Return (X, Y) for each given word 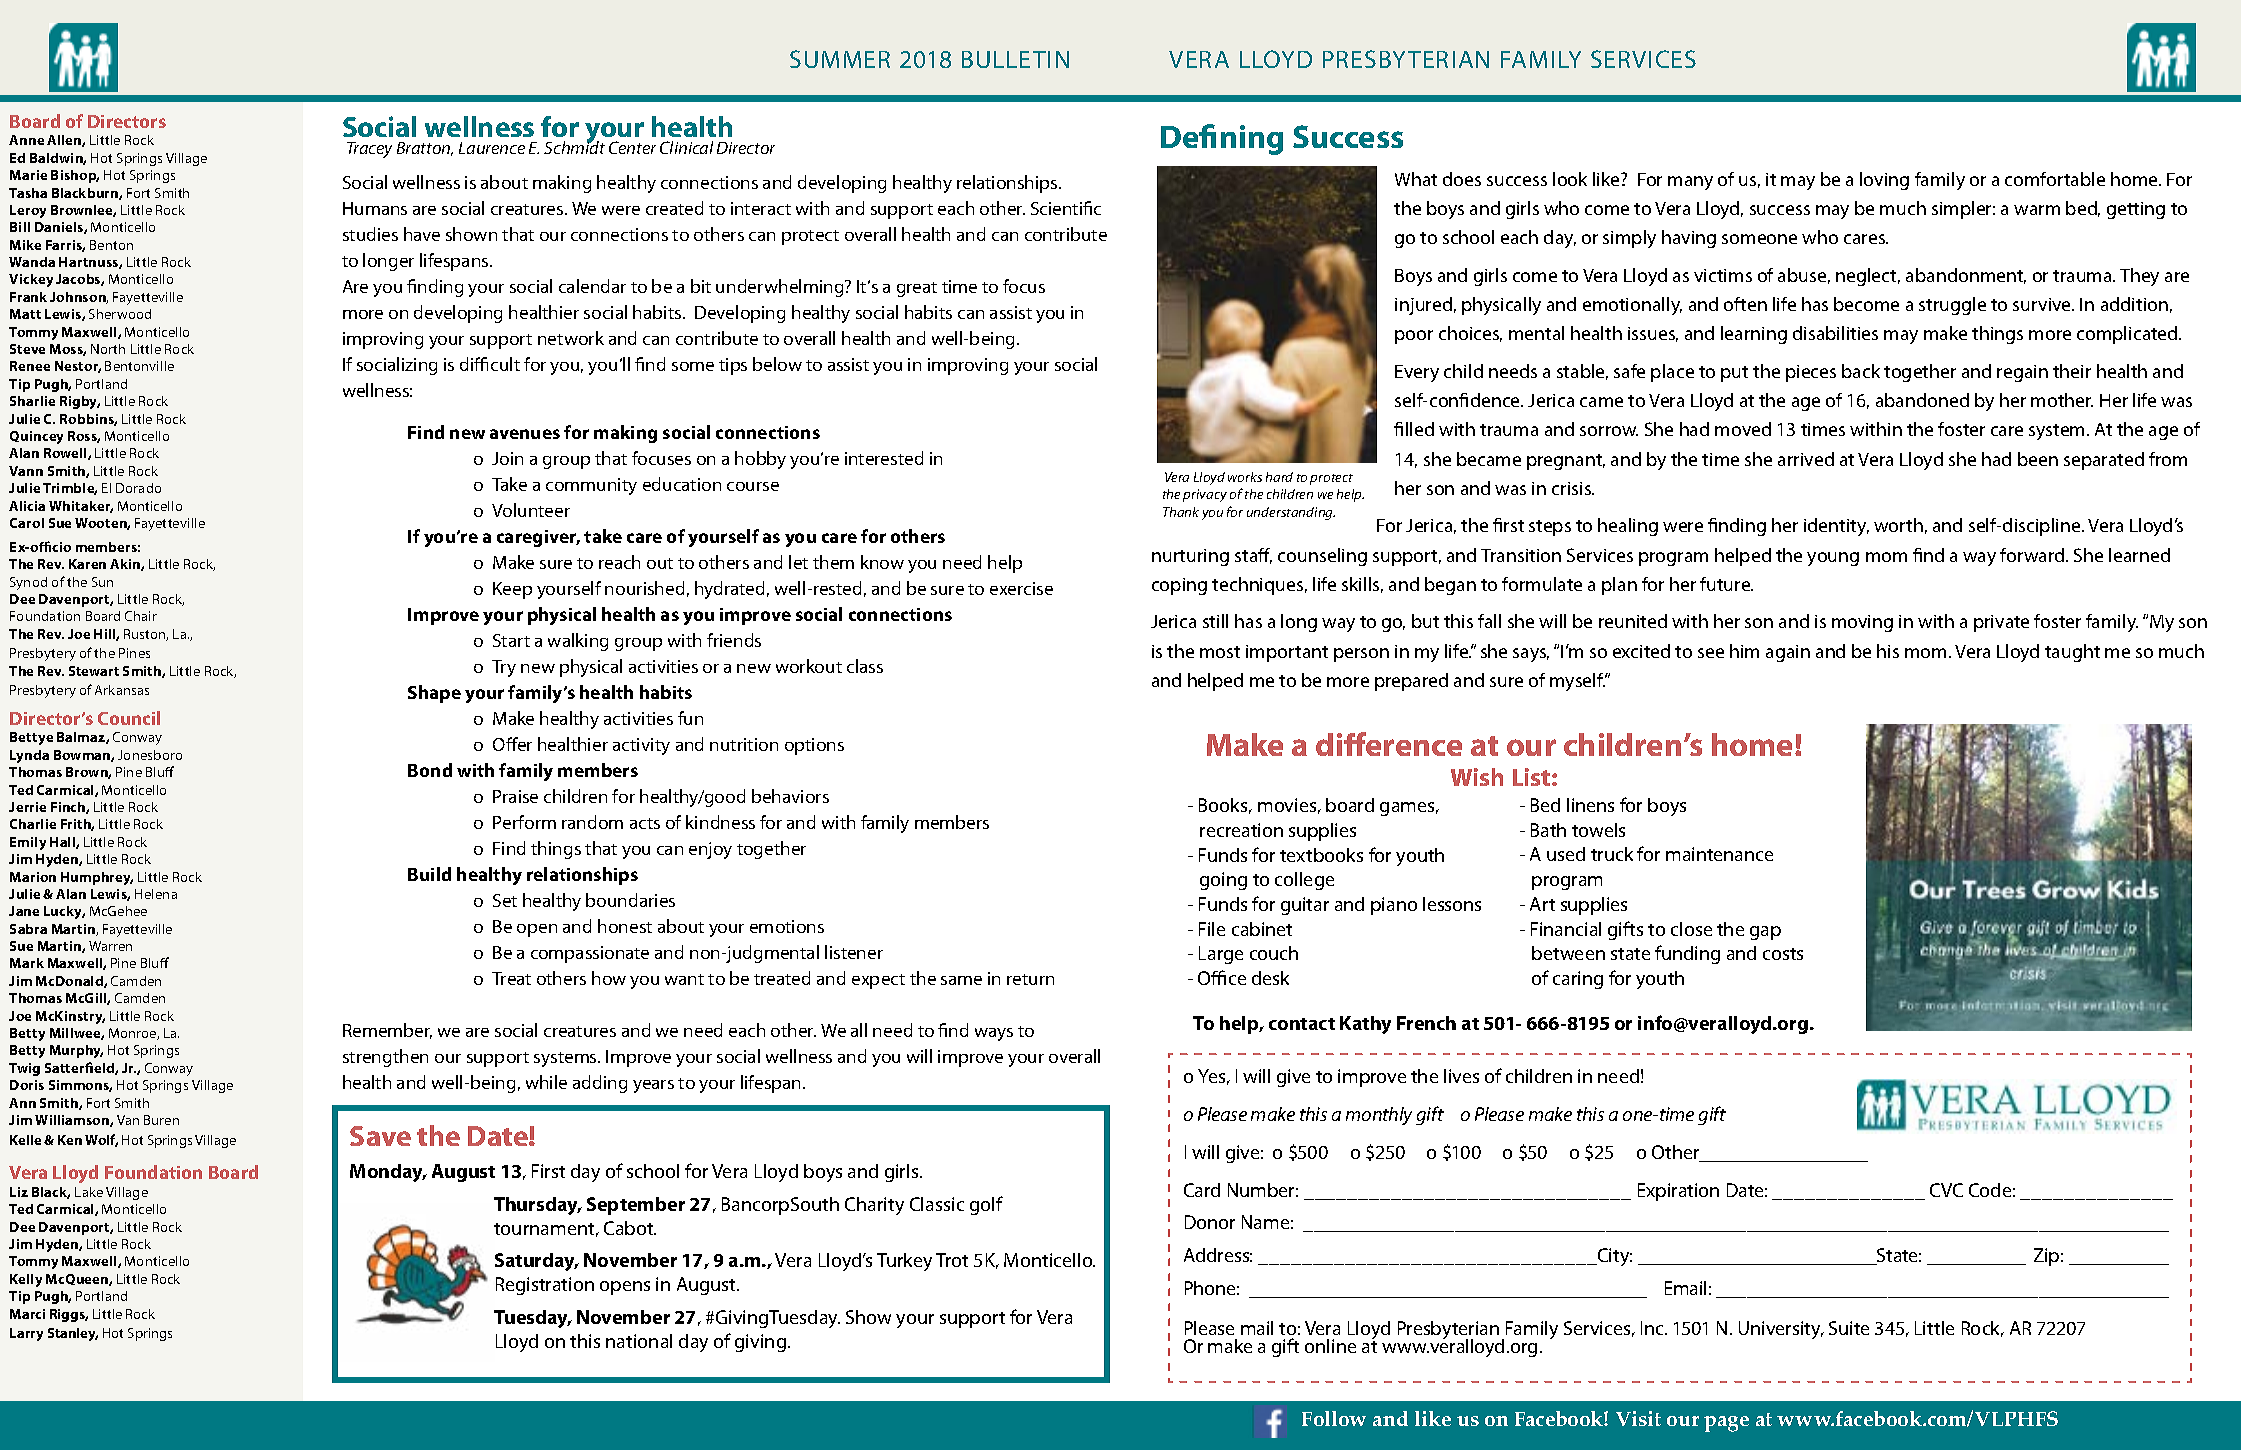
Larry (26, 1334)
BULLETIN (1015, 59)
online (1330, 1346)
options (814, 746)
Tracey (369, 150)
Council (129, 718)
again (1788, 653)
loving (1884, 181)
